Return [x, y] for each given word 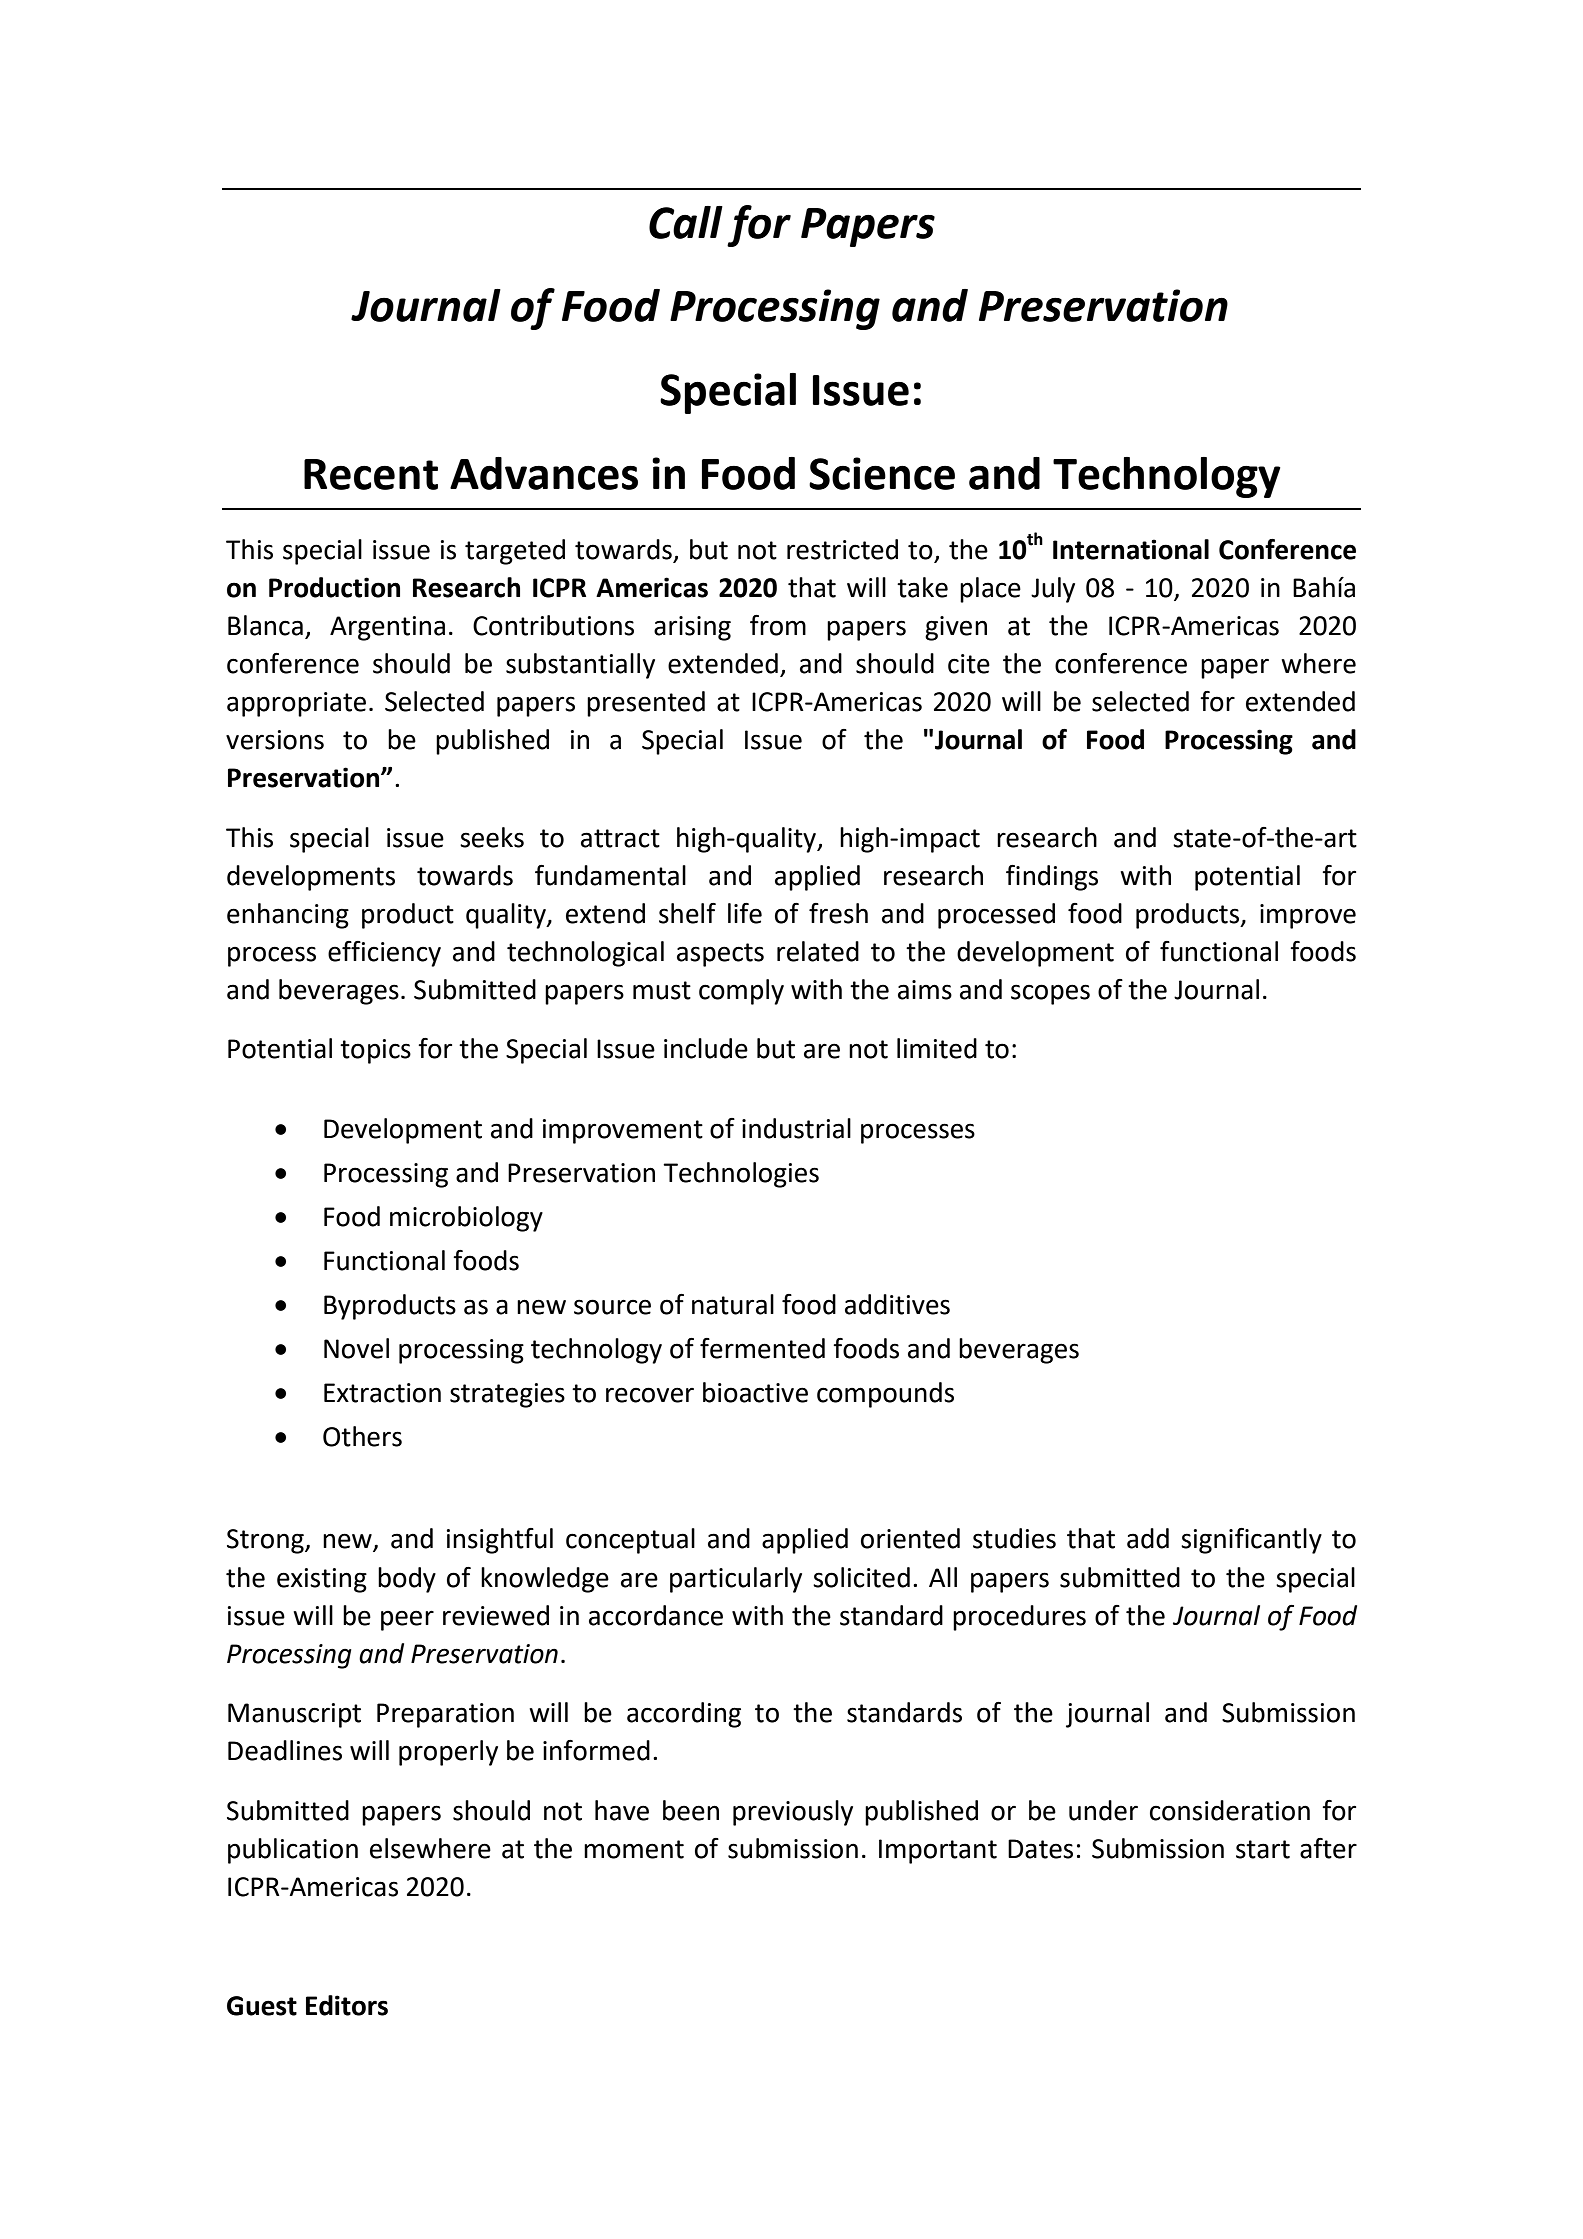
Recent [371, 474]
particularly [736, 1580]
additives [897, 1304]
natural [733, 1304]
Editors [347, 2005]
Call [686, 222]
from [778, 625]
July [1053, 590]
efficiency [384, 954]
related [818, 951]
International [1131, 549]
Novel [356, 1348]
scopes [1050, 994]
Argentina [387, 628]
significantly [1251, 1541]
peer [407, 1620]
